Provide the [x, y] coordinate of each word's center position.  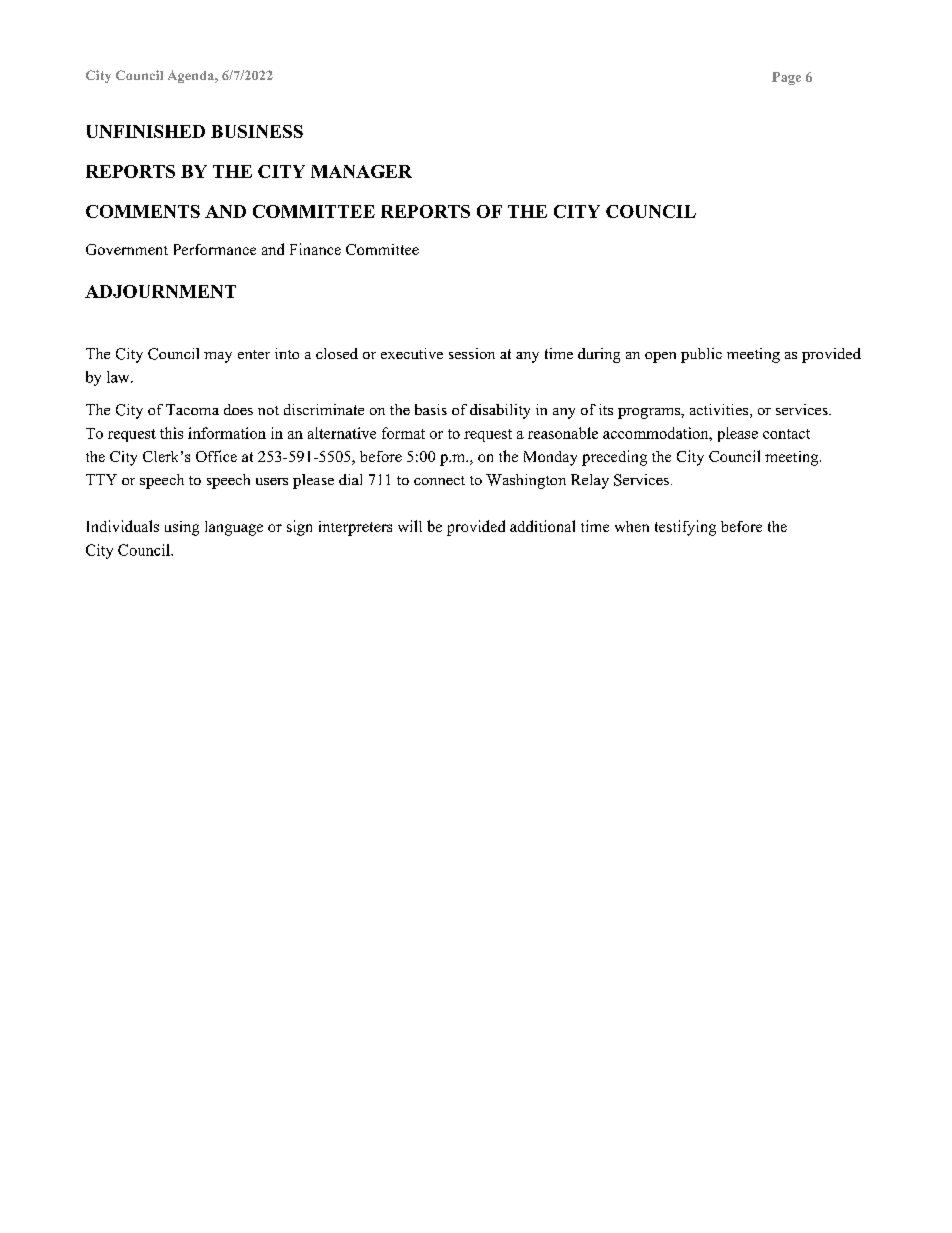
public [701, 355]
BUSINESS [257, 131]
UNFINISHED [146, 131]
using [182, 528]
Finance [315, 249]
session [472, 353]
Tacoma [192, 409]
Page [786, 78]
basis [431, 409]
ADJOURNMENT [160, 291]
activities [720, 411]
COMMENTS [143, 211]
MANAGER [361, 171]
